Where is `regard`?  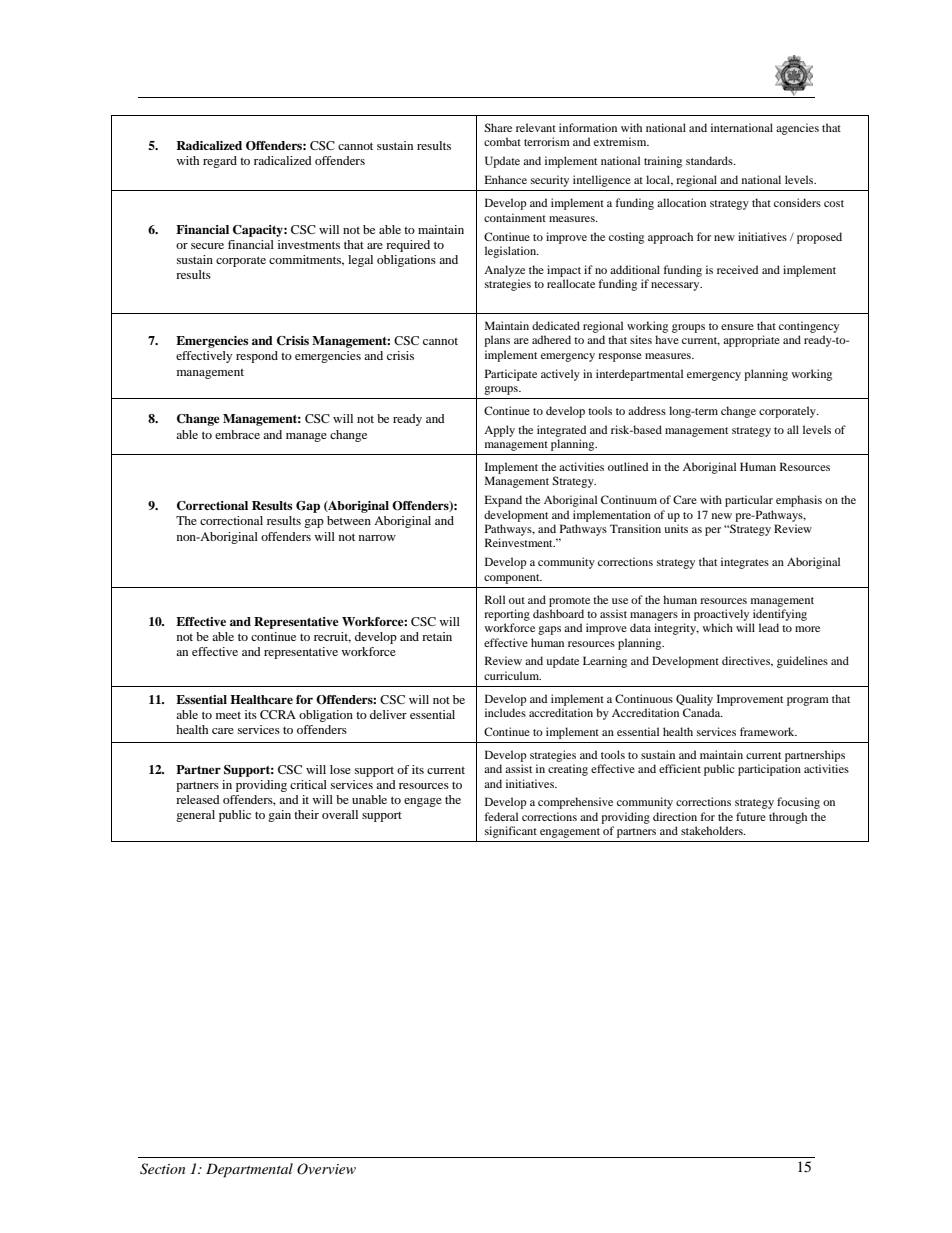 regard is located at coordinates (220, 162).
